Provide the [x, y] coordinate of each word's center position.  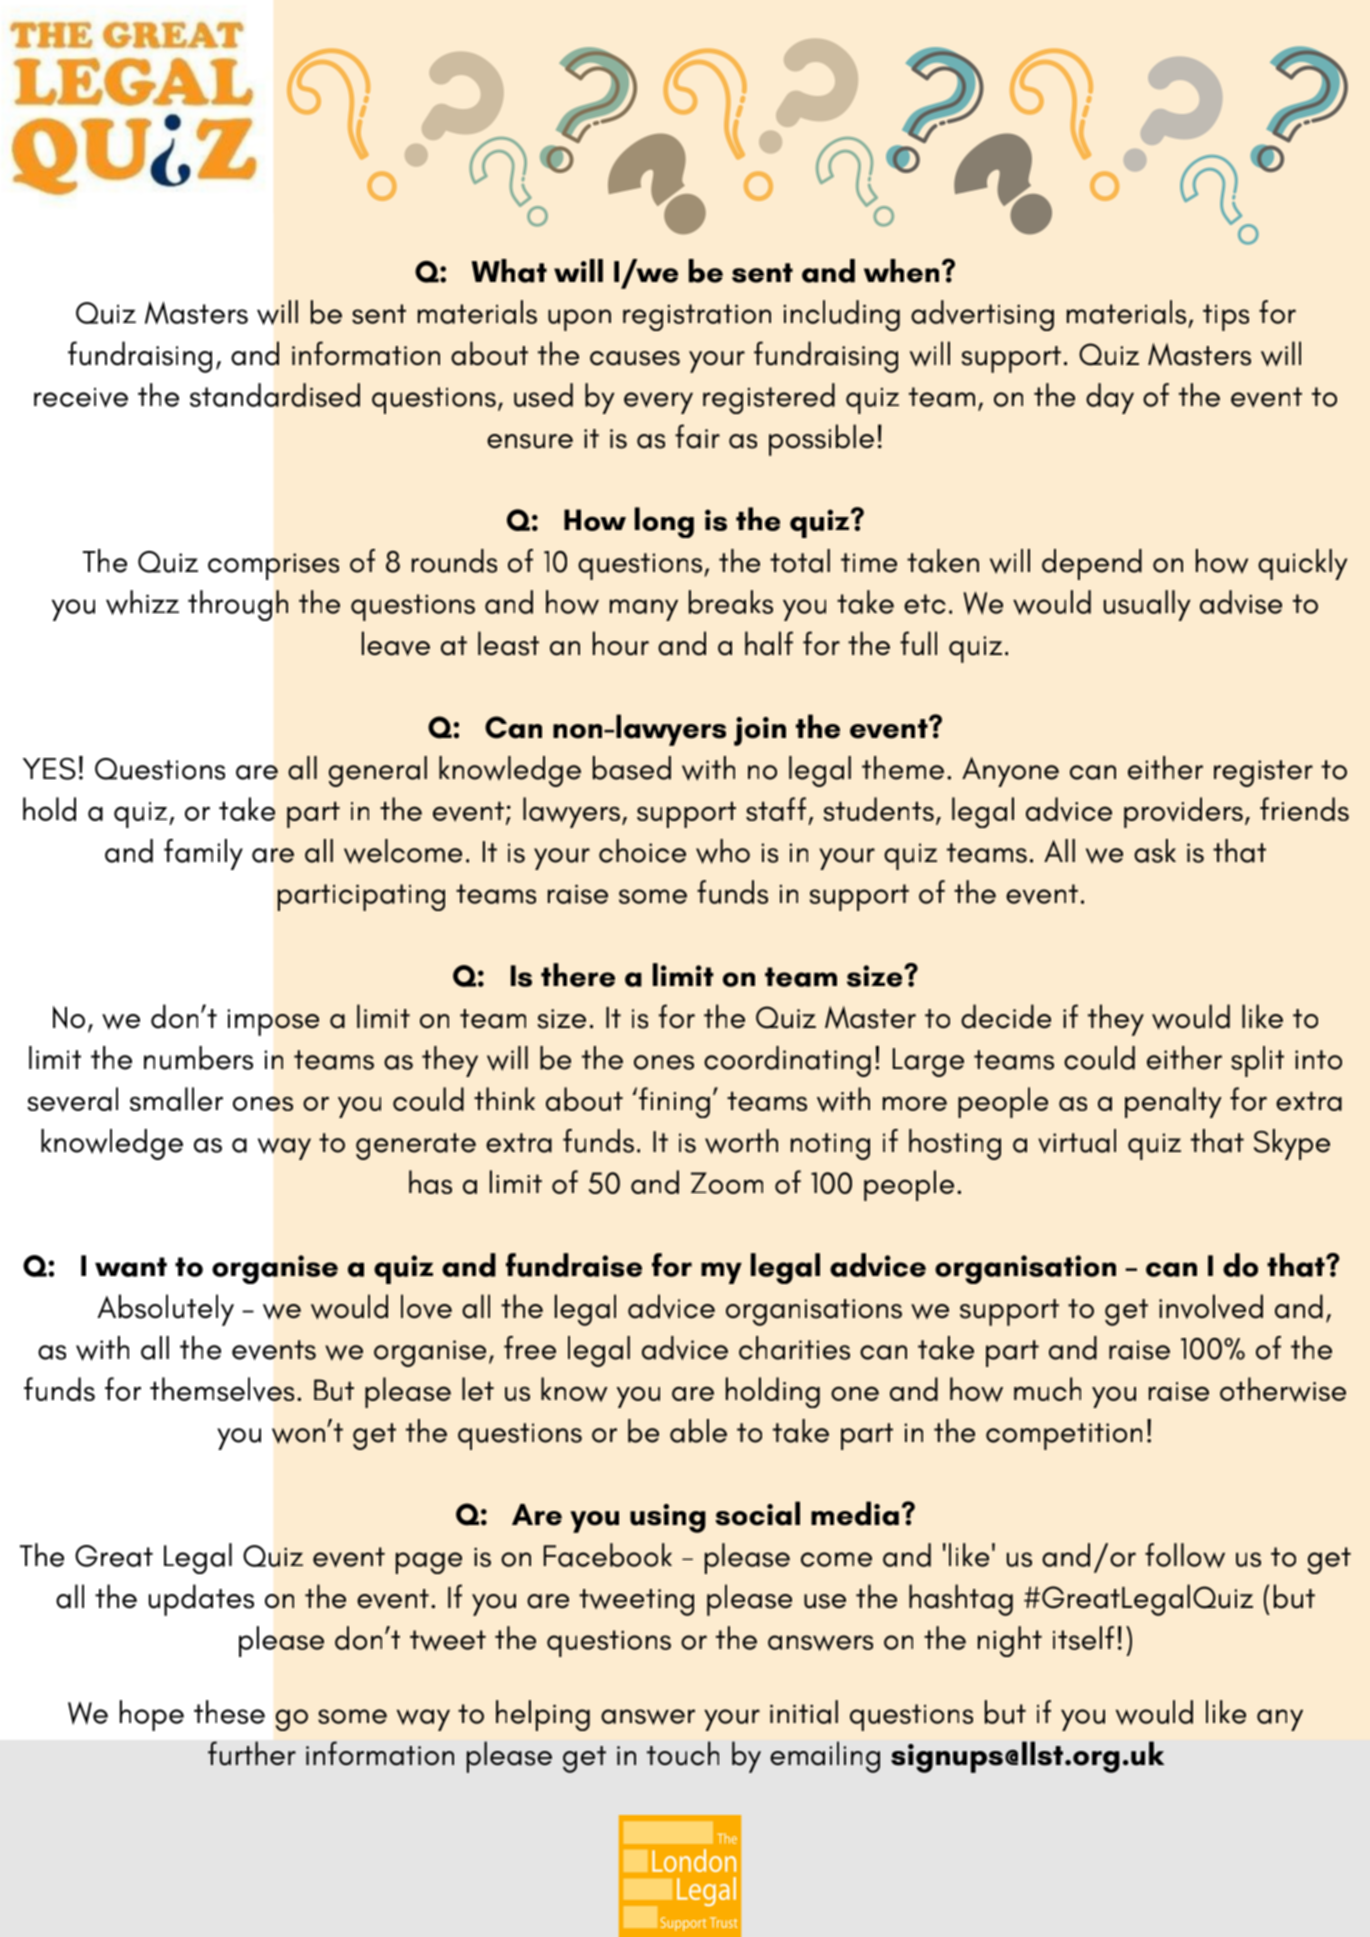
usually [1147, 605]
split [1257, 1061]
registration [697, 317]
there [578, 975]
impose [273, 1022]
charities [794, 1348]
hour [621, 643]
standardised [275, 395]
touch [683, 1753]
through [238, 605]
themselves [222, 1389]
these [229, 1712]
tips [1226, 317]
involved [1211, 1306]
